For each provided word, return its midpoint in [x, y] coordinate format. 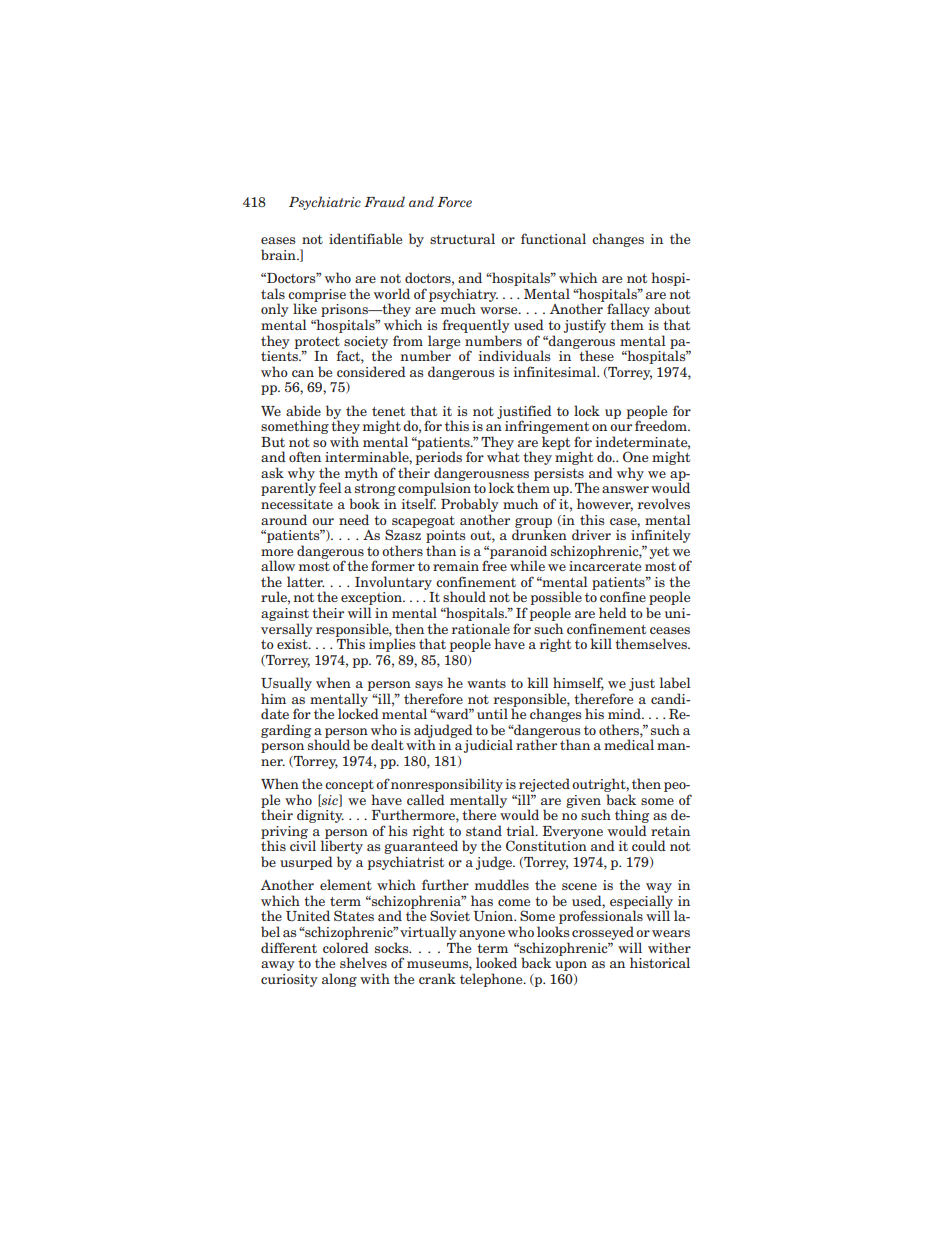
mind [625, 713]
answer [625, 489]
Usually [286, 684]
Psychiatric [325, 203]
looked [496, 962]
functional [553, 238]
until [492, 713]
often [305, 456]
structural [462, 238]
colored [346, 947]
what [503, 456]
